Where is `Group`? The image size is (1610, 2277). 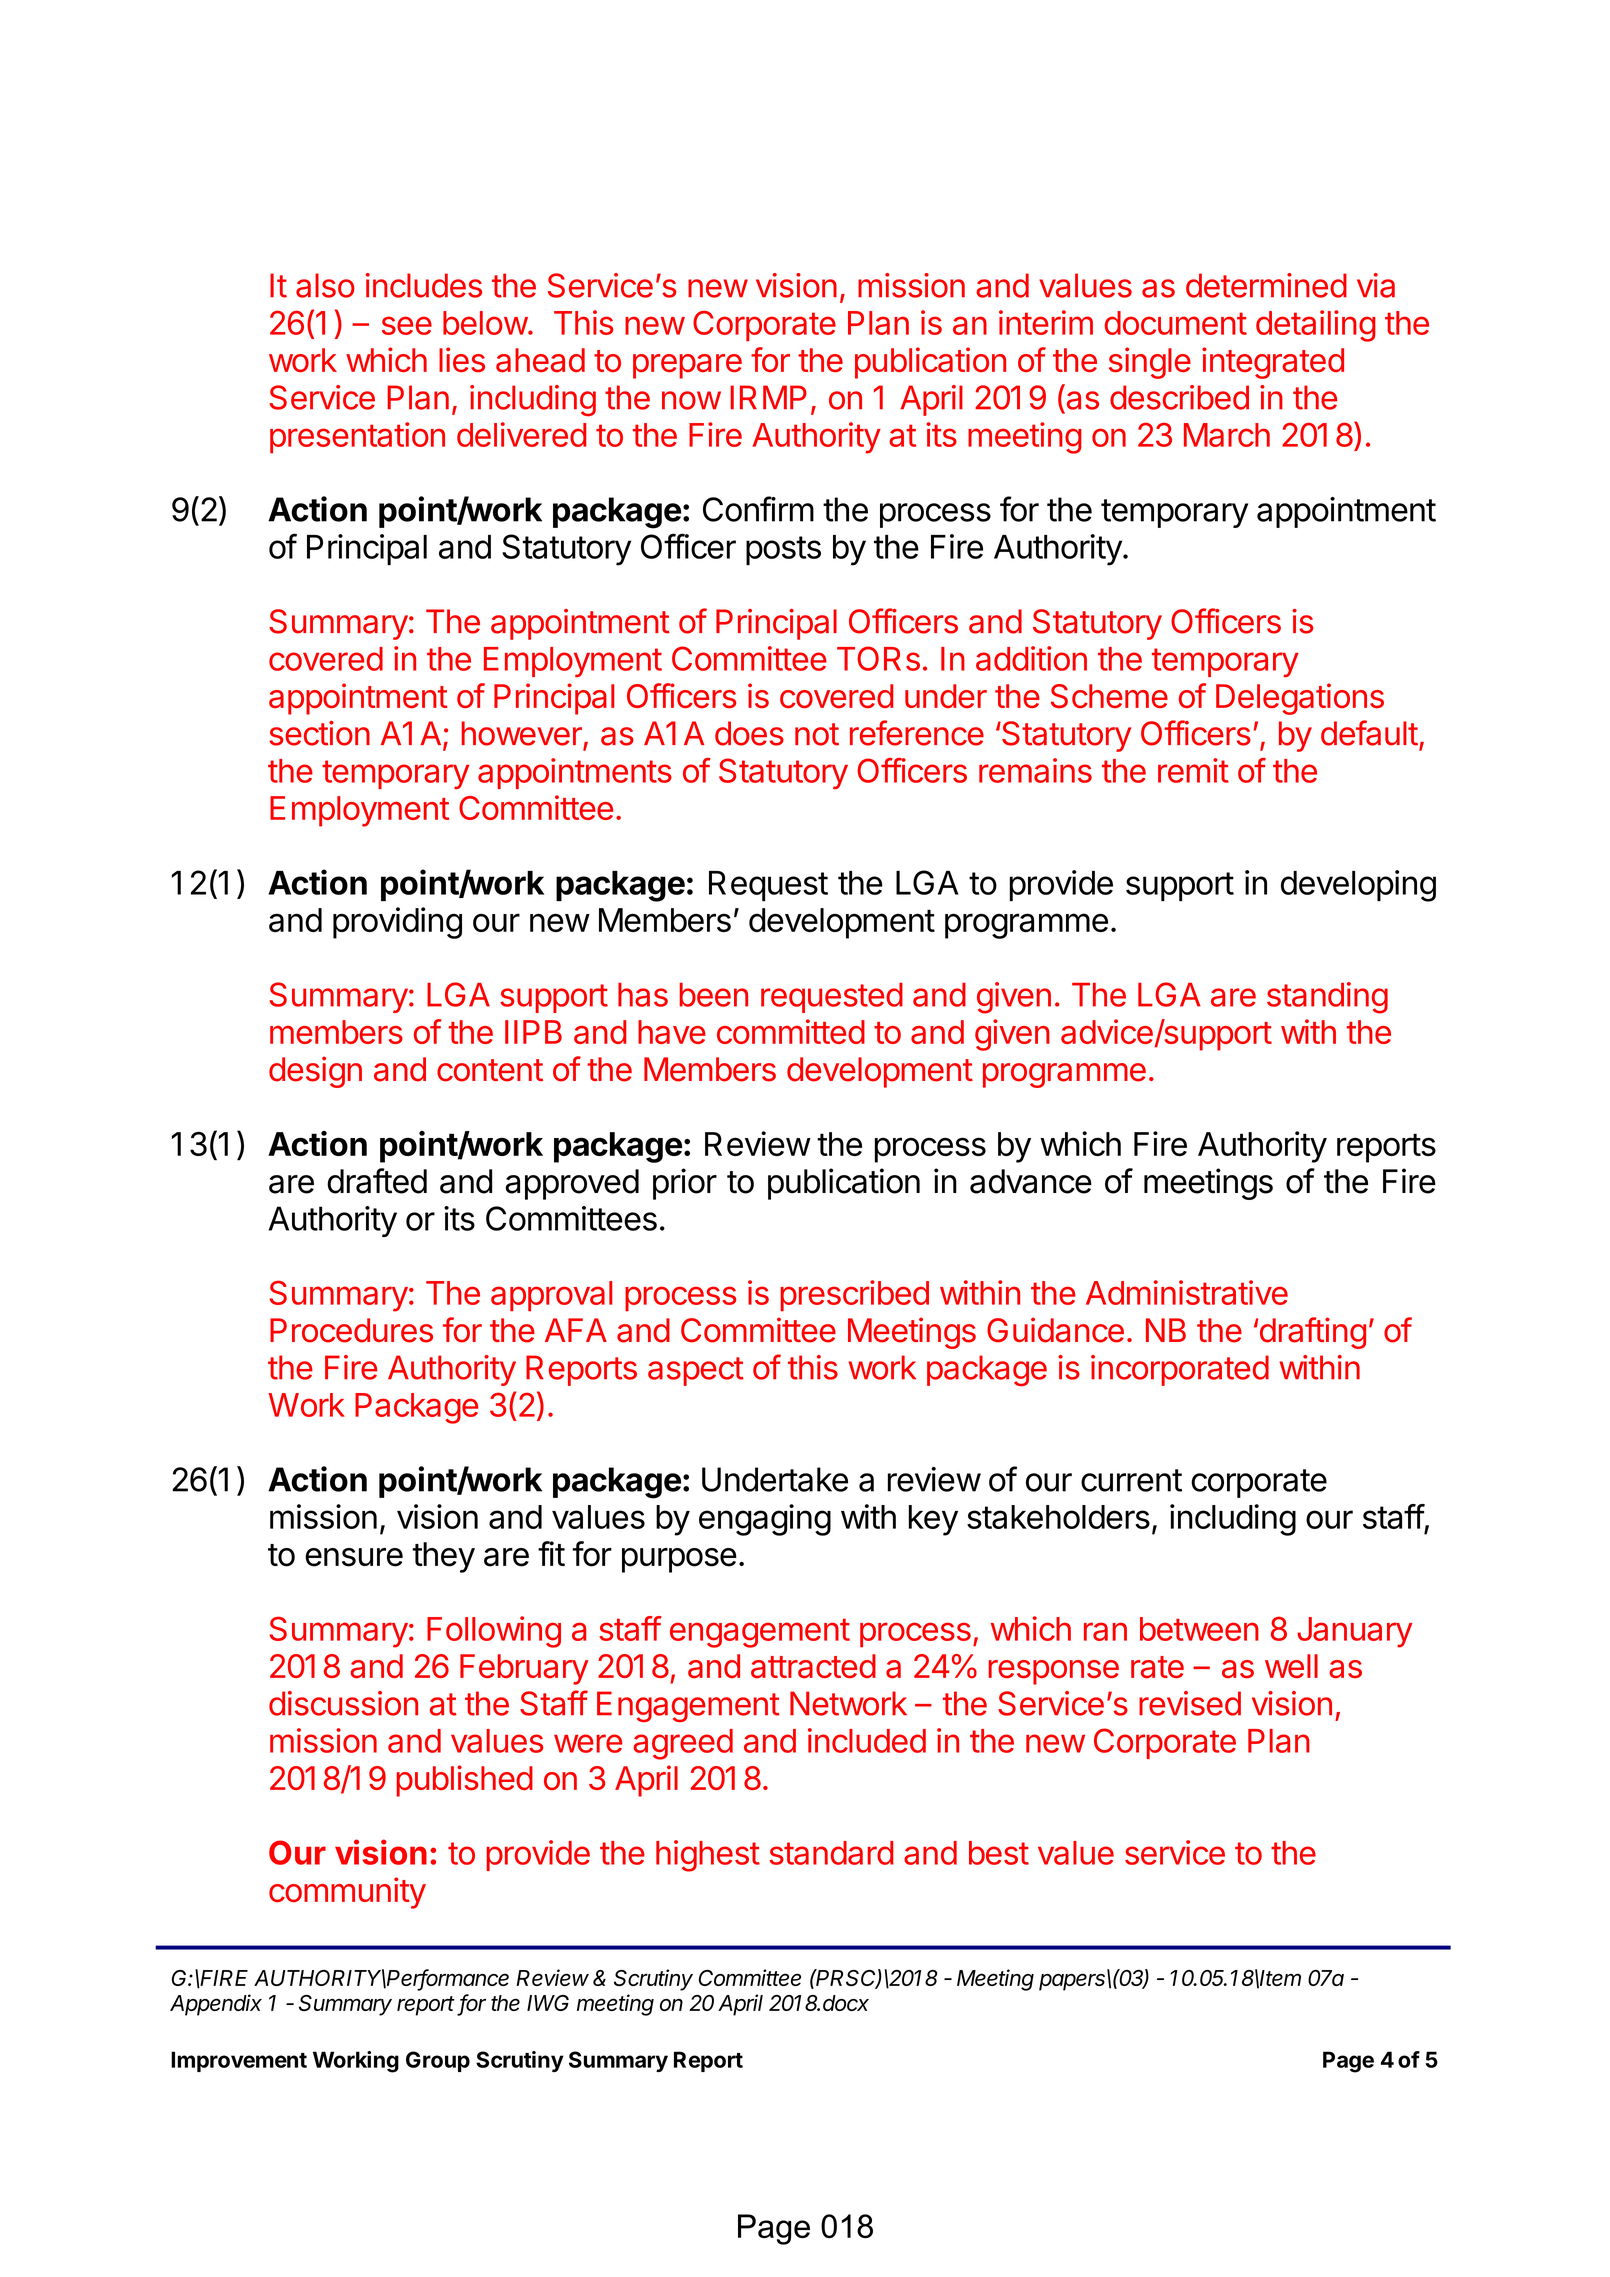 Group is located at coordinates (438, 2061).
